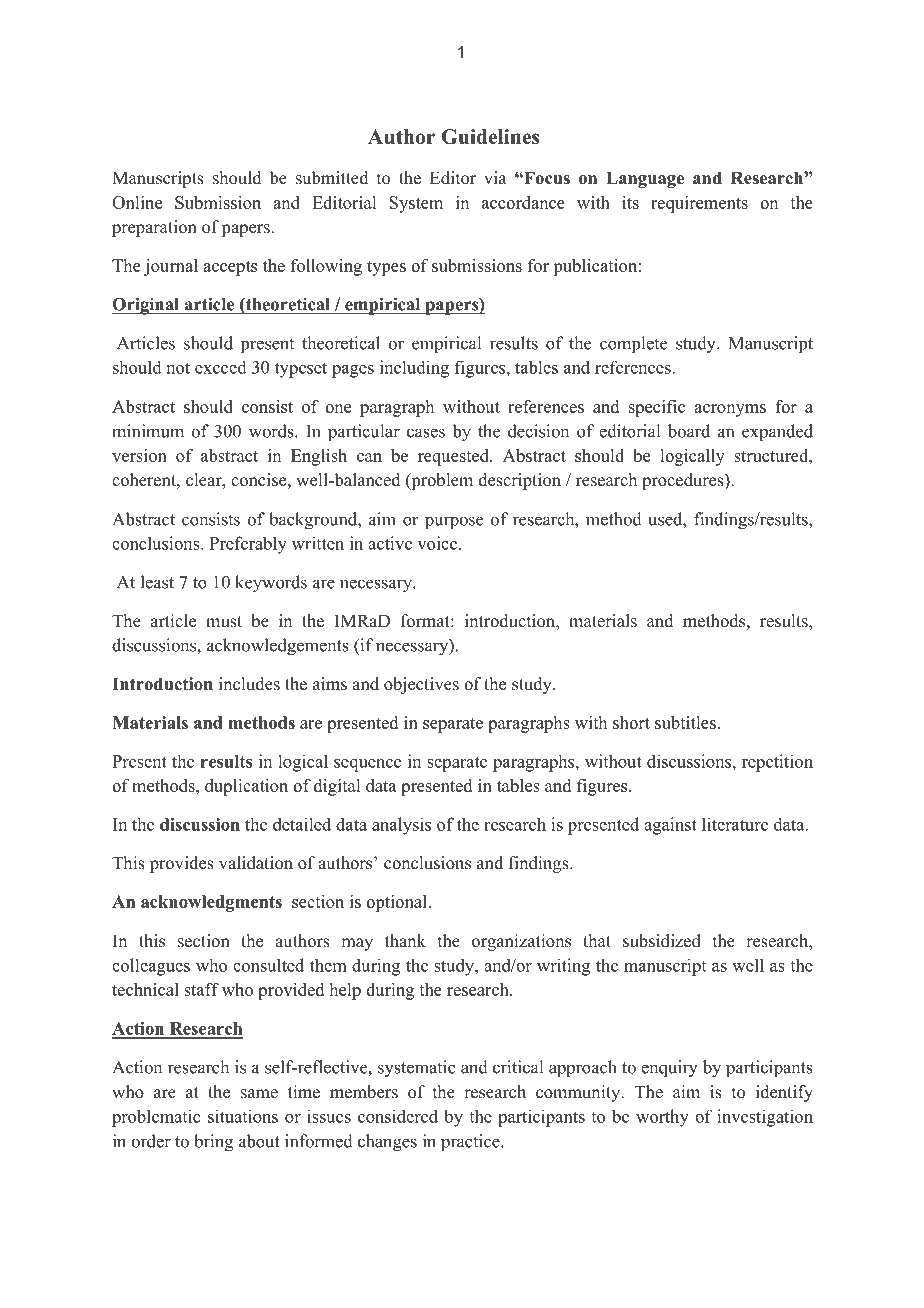 This image has width=924, height=1308. I want to click on requirements, so click(699, 204).
